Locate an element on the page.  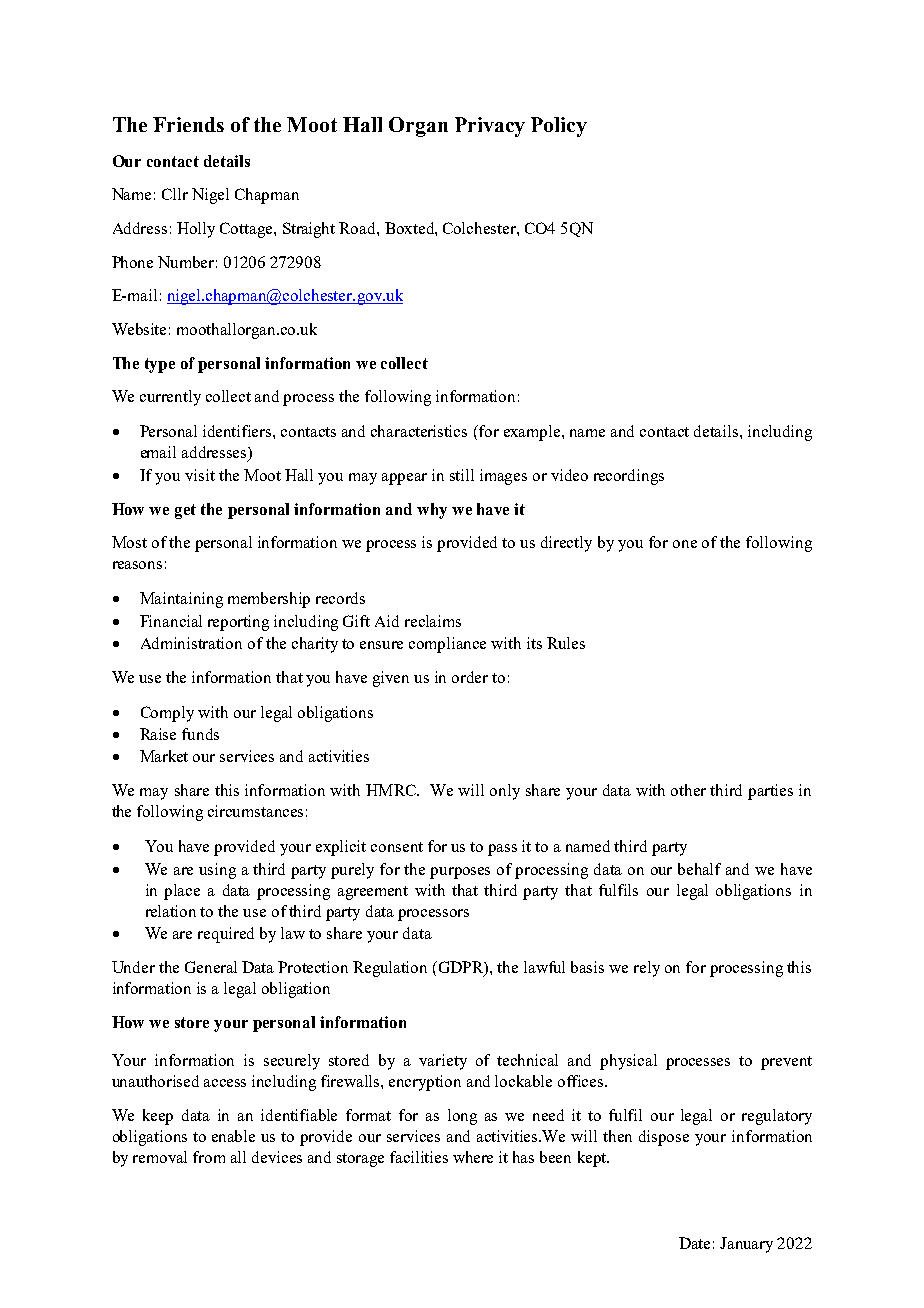
from is located at coordinates (209, 1157).
